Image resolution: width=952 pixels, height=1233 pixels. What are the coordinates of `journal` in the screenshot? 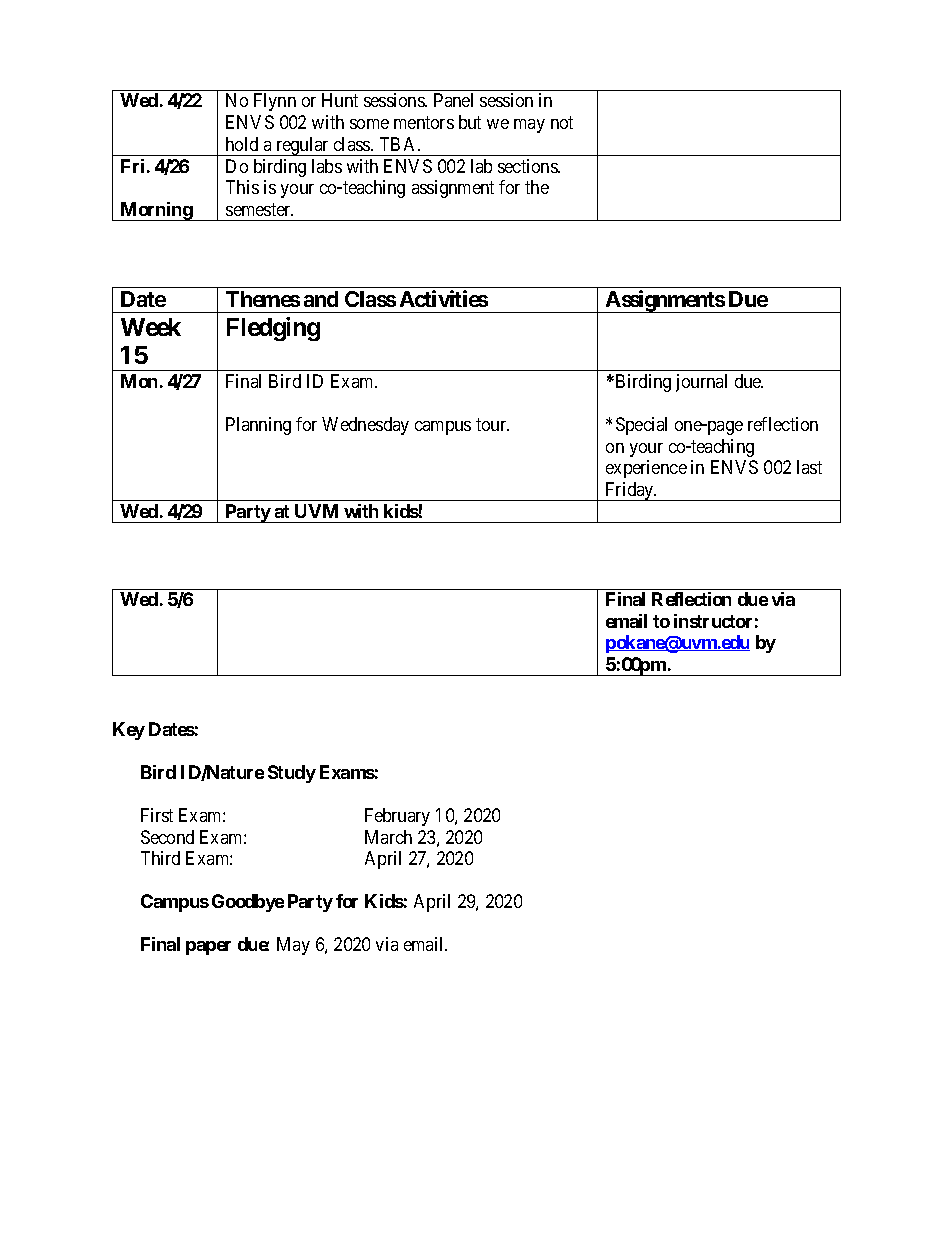 It's located at (701, 383).
